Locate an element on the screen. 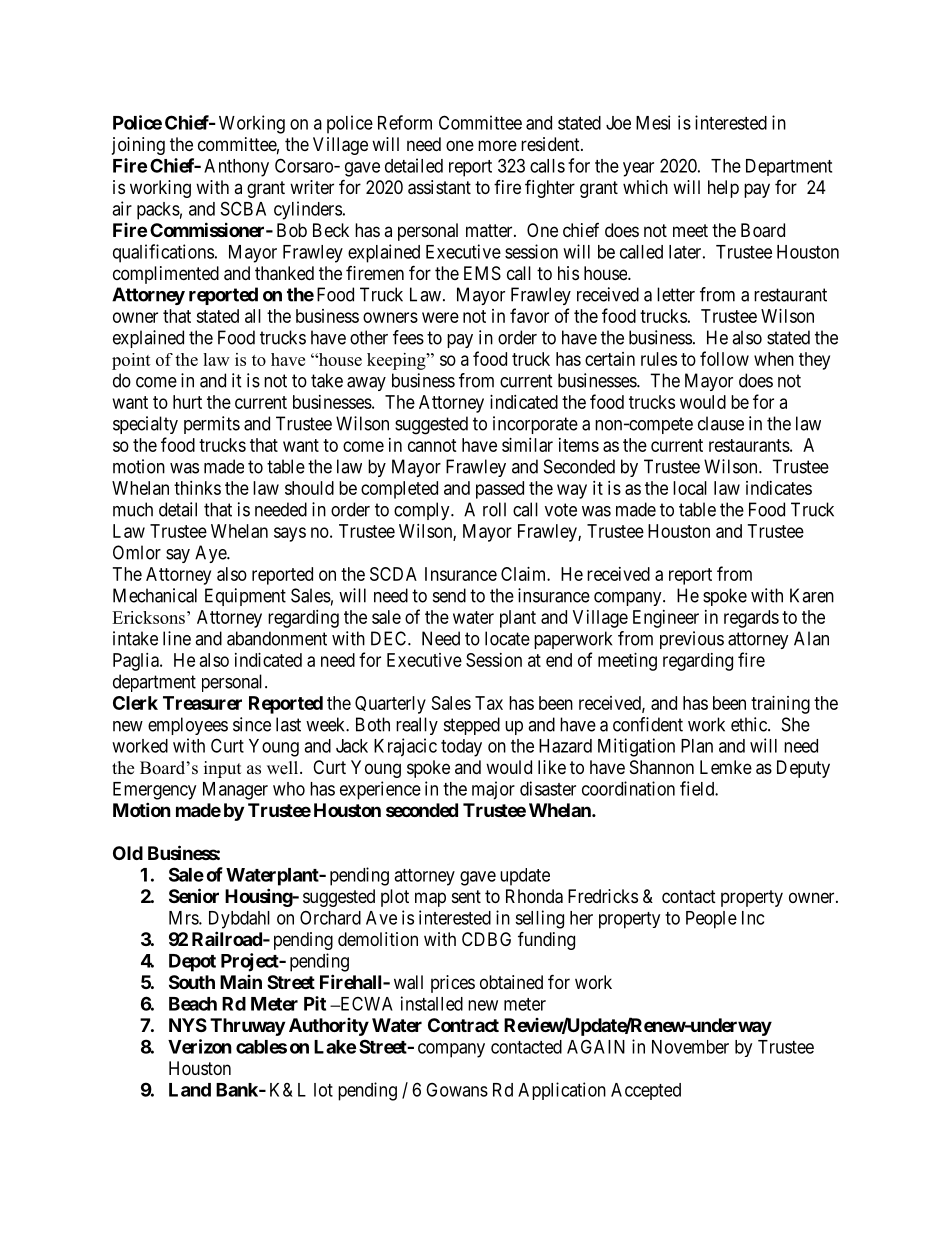 This screenshot has width=952, height=1233. regards is located at coordinates (751, 619).
